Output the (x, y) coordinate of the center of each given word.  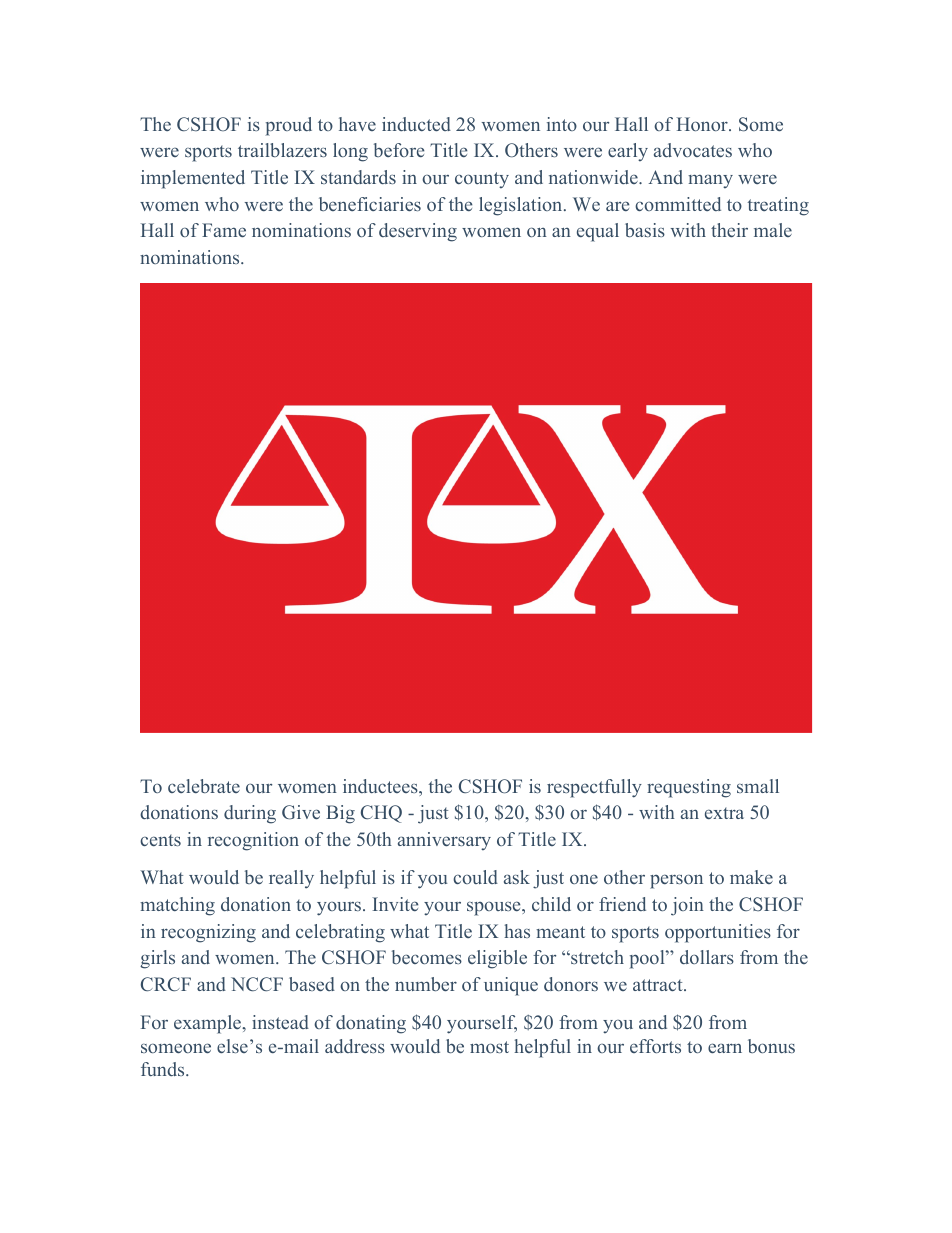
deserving (418, 232)
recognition (253, 841)
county (482, 180)
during (250, 814)
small (758, 786)
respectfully (594, 788)
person (676, 881)
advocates (693, 150)
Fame (224, 230)
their (729, 230)
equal (598, 232)
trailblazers (282, 150)
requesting (689, 788)
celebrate (204, 786)
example (209, 1024)
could (475, 877)
